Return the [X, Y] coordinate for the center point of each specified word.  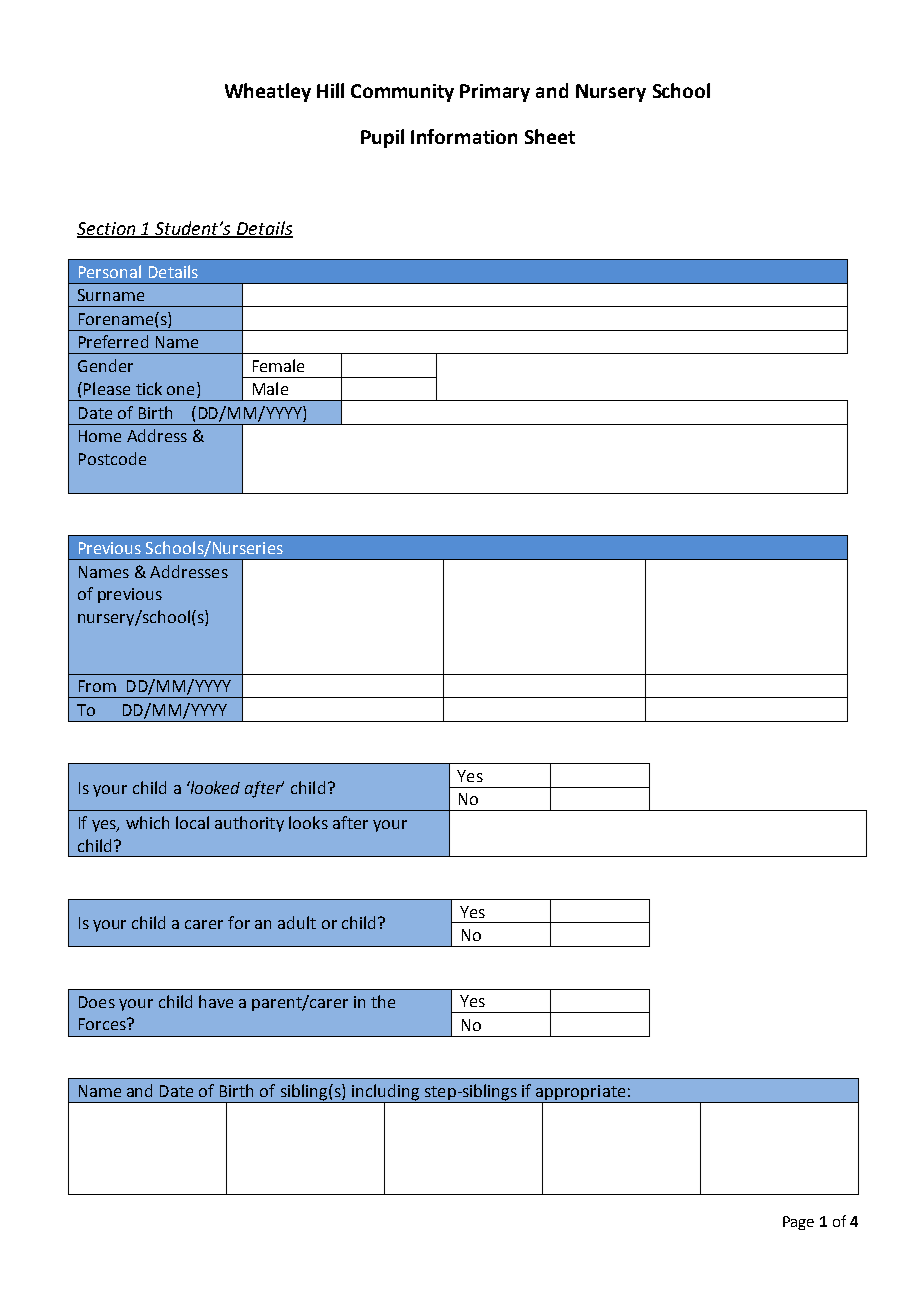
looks [308, 822]
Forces [103, 1024]
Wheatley [268, 92]
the [383, 1001]
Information [464, 136]
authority [249, 824]
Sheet [550, 136]
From [97, 686]
